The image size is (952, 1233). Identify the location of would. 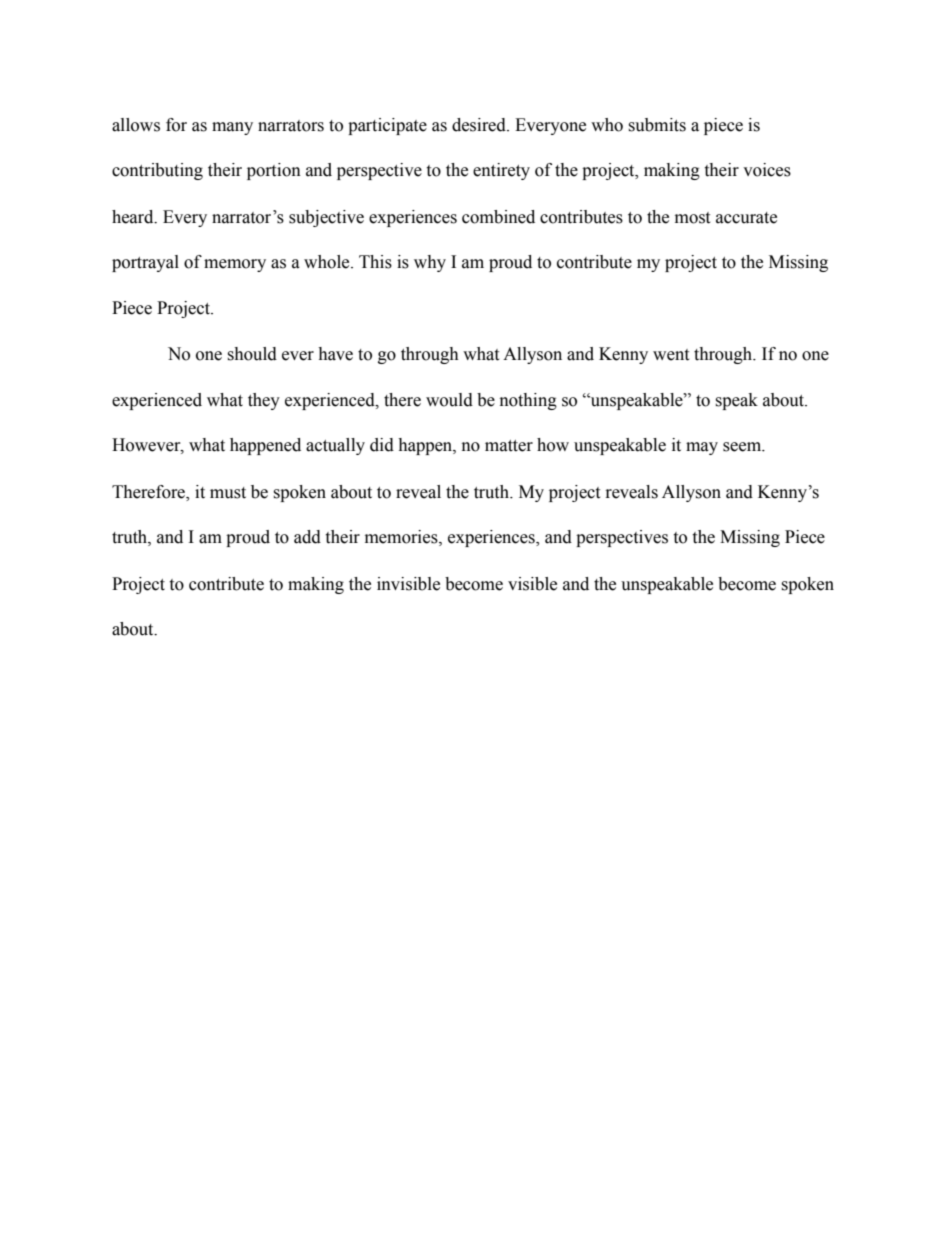
(449, 400).
